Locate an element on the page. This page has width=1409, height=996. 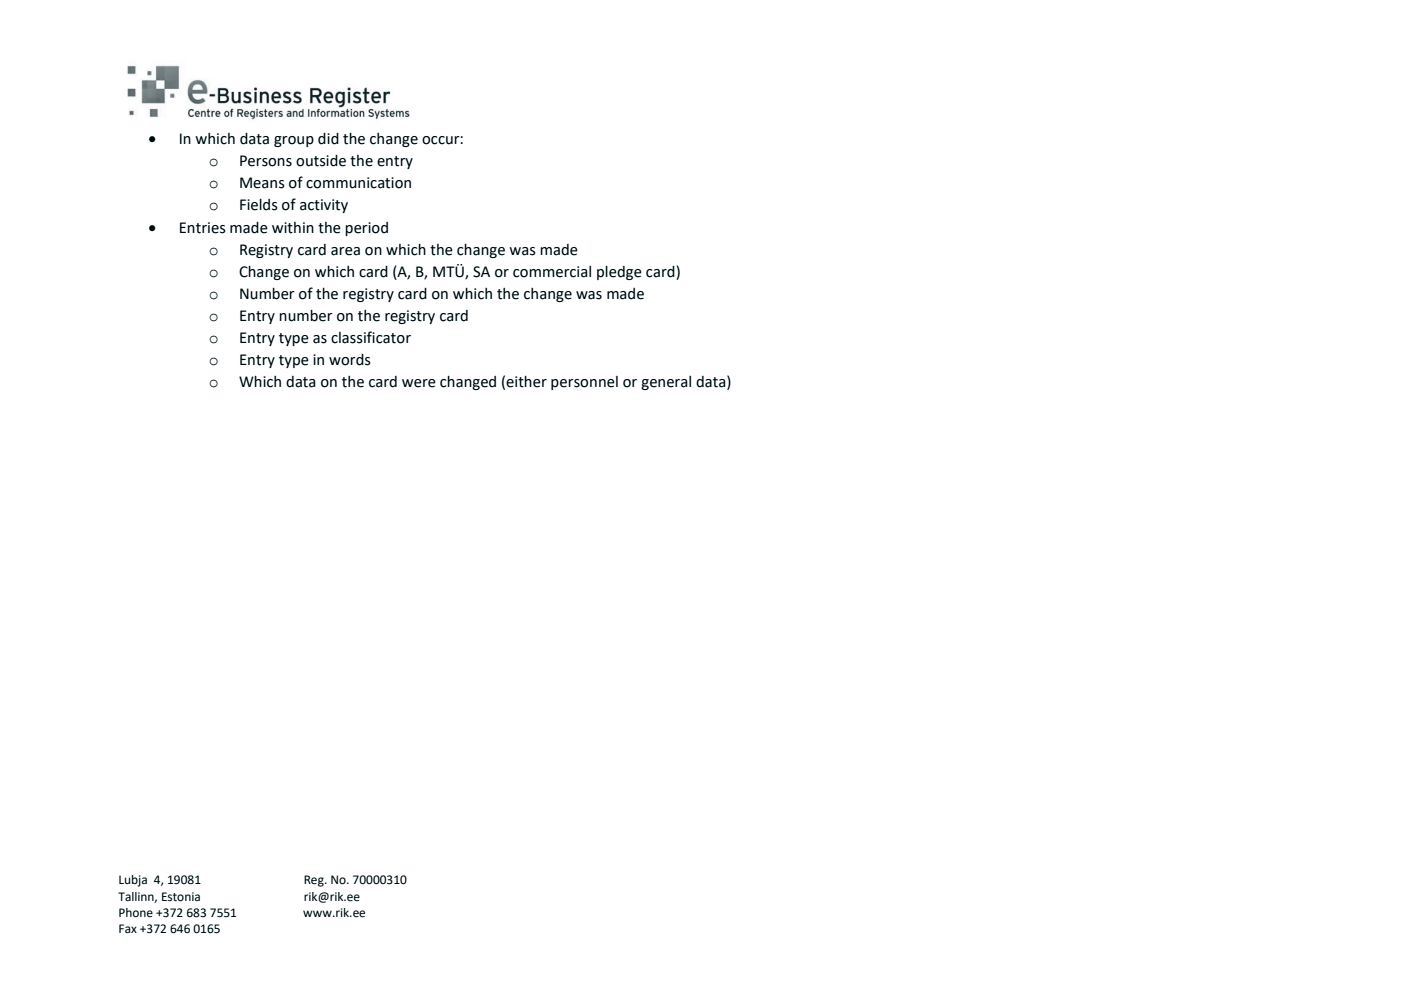
communication is located at coordinates (358, 183).
